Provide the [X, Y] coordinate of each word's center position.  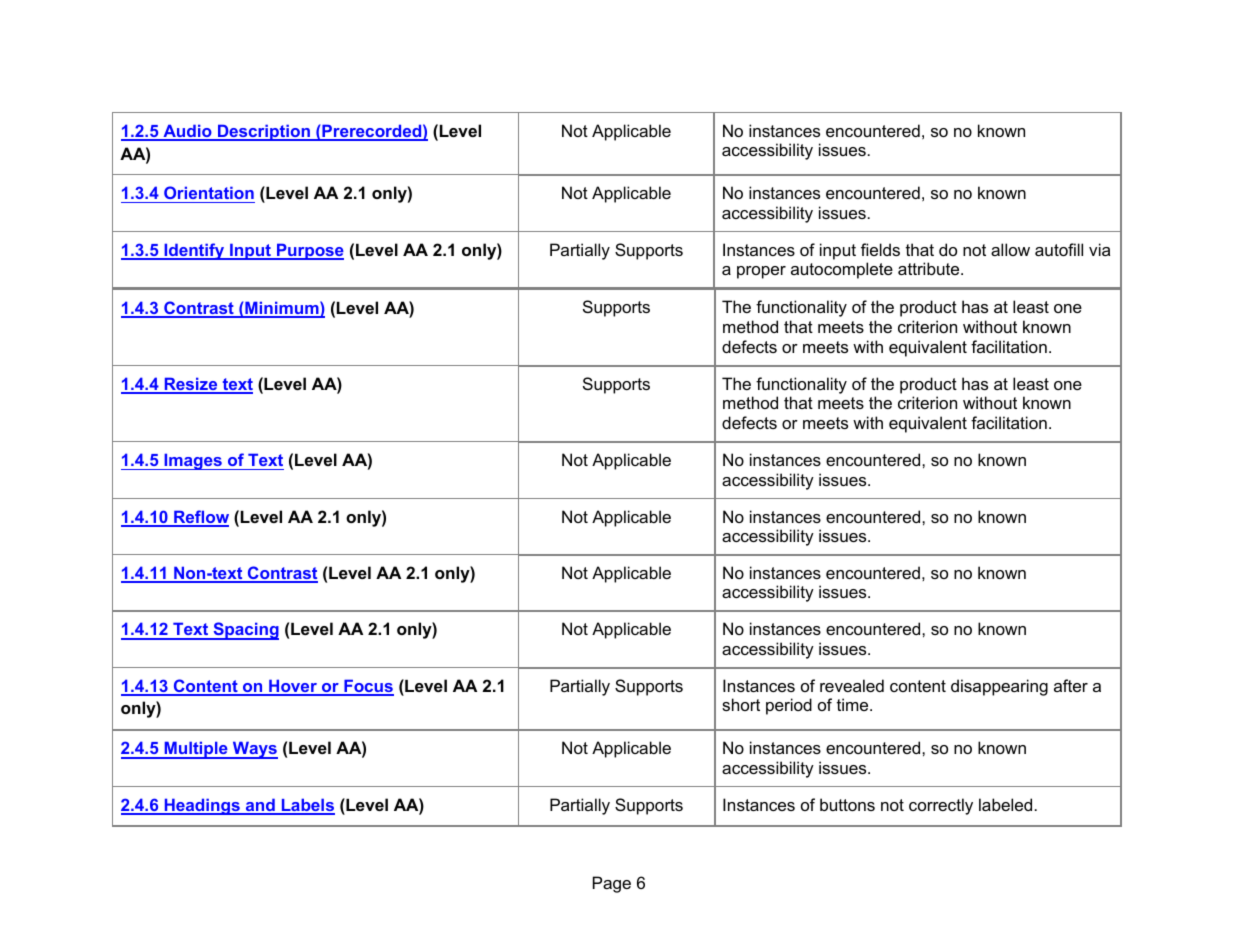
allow [1010, 249]
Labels [307, 806]
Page [612, 884]
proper [761, 272]
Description [264, 132]
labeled [1005, 804]
